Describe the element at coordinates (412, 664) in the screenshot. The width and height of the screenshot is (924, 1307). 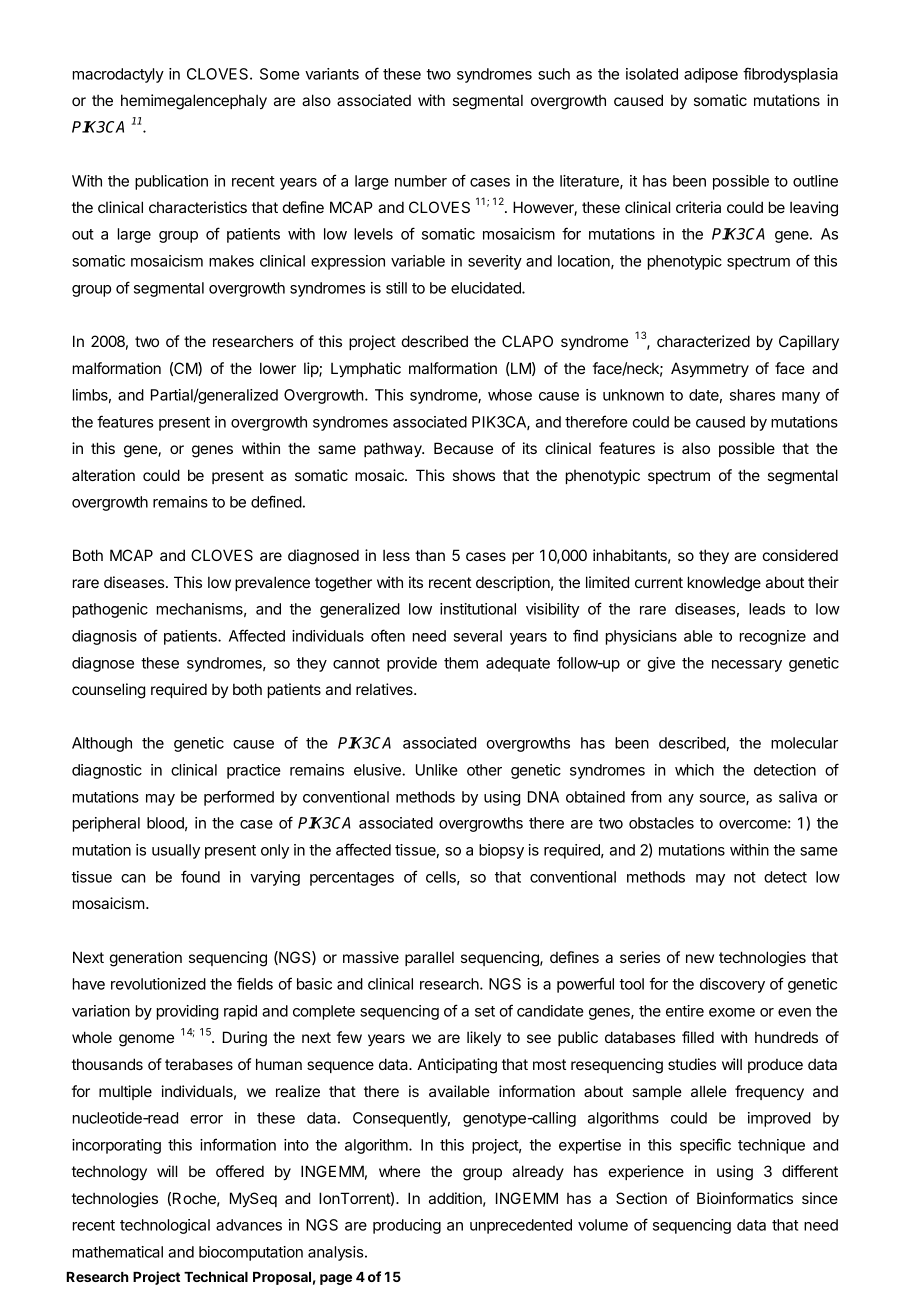
I see `provide` at that location.
